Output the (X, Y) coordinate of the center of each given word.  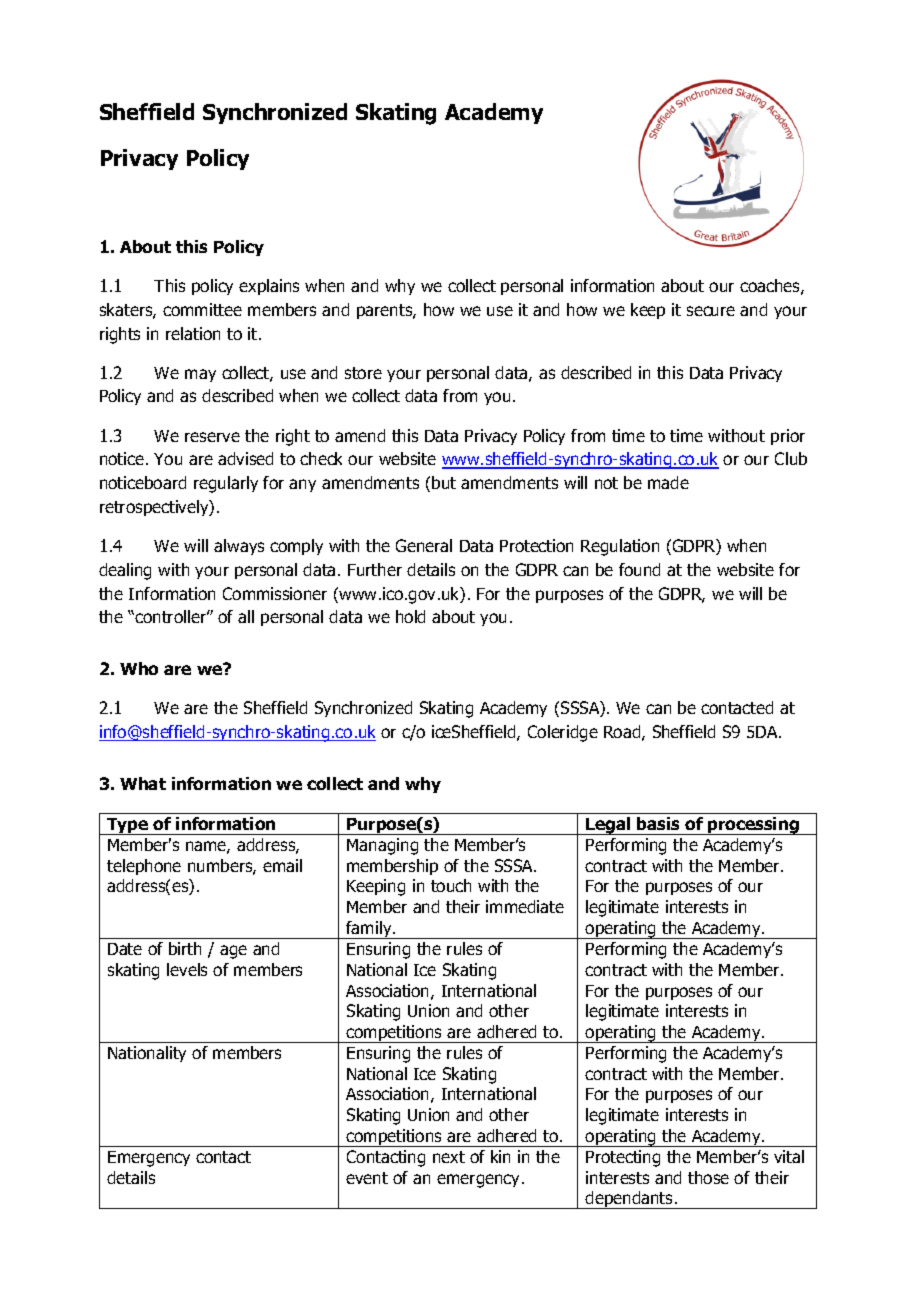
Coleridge (563, 733)
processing (753, 826)
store (363, 373)
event (367, 1178)
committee (202, 309)
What (143, 783)
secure (711, 311)
